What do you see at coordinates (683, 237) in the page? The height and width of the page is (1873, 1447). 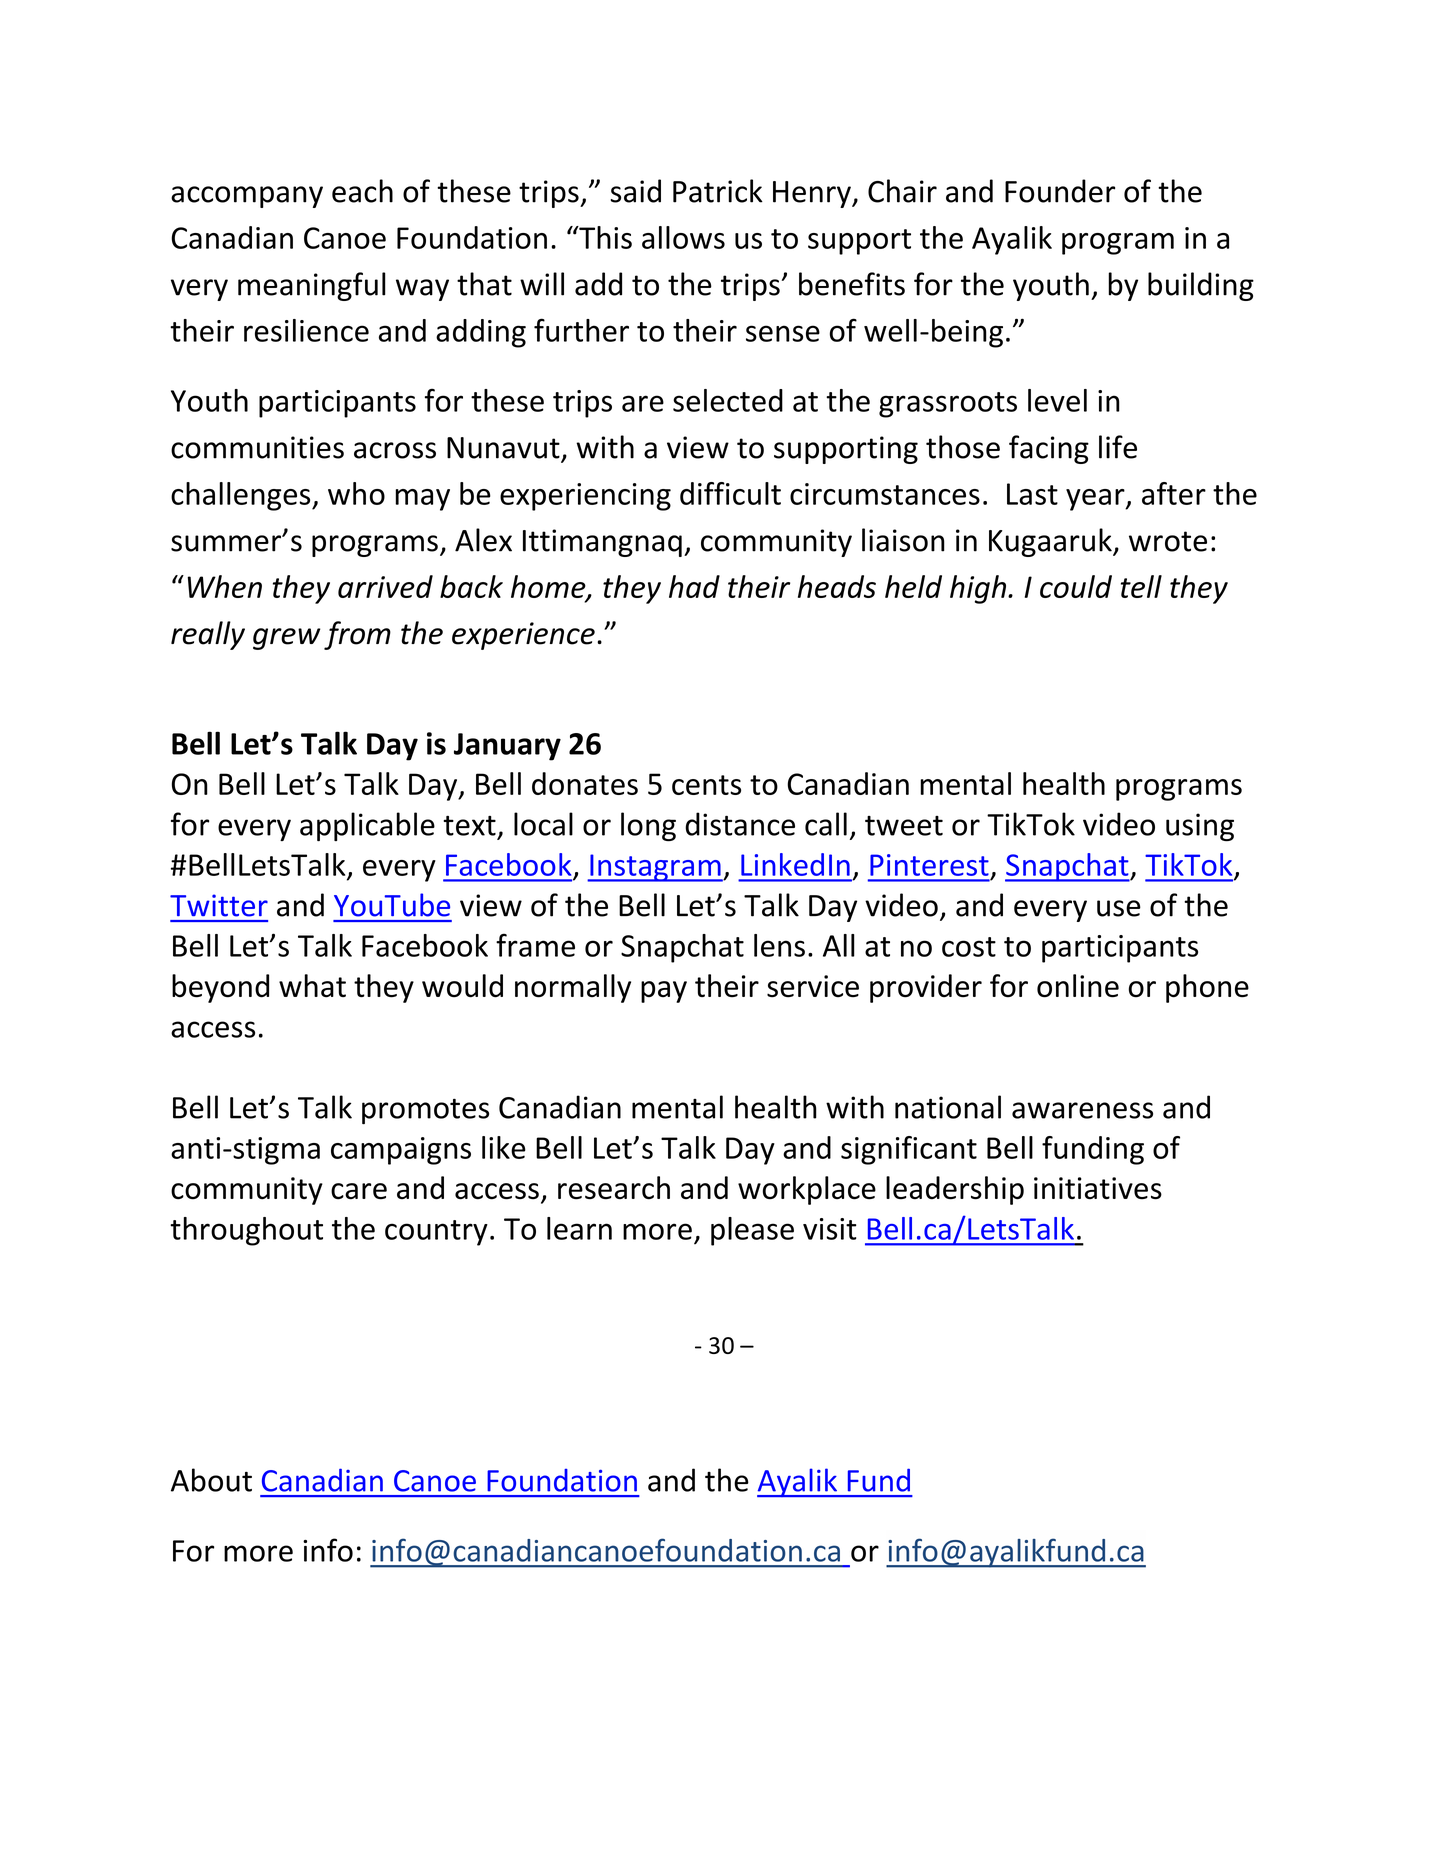 I see `allows` at bounding box center [683, 237].
